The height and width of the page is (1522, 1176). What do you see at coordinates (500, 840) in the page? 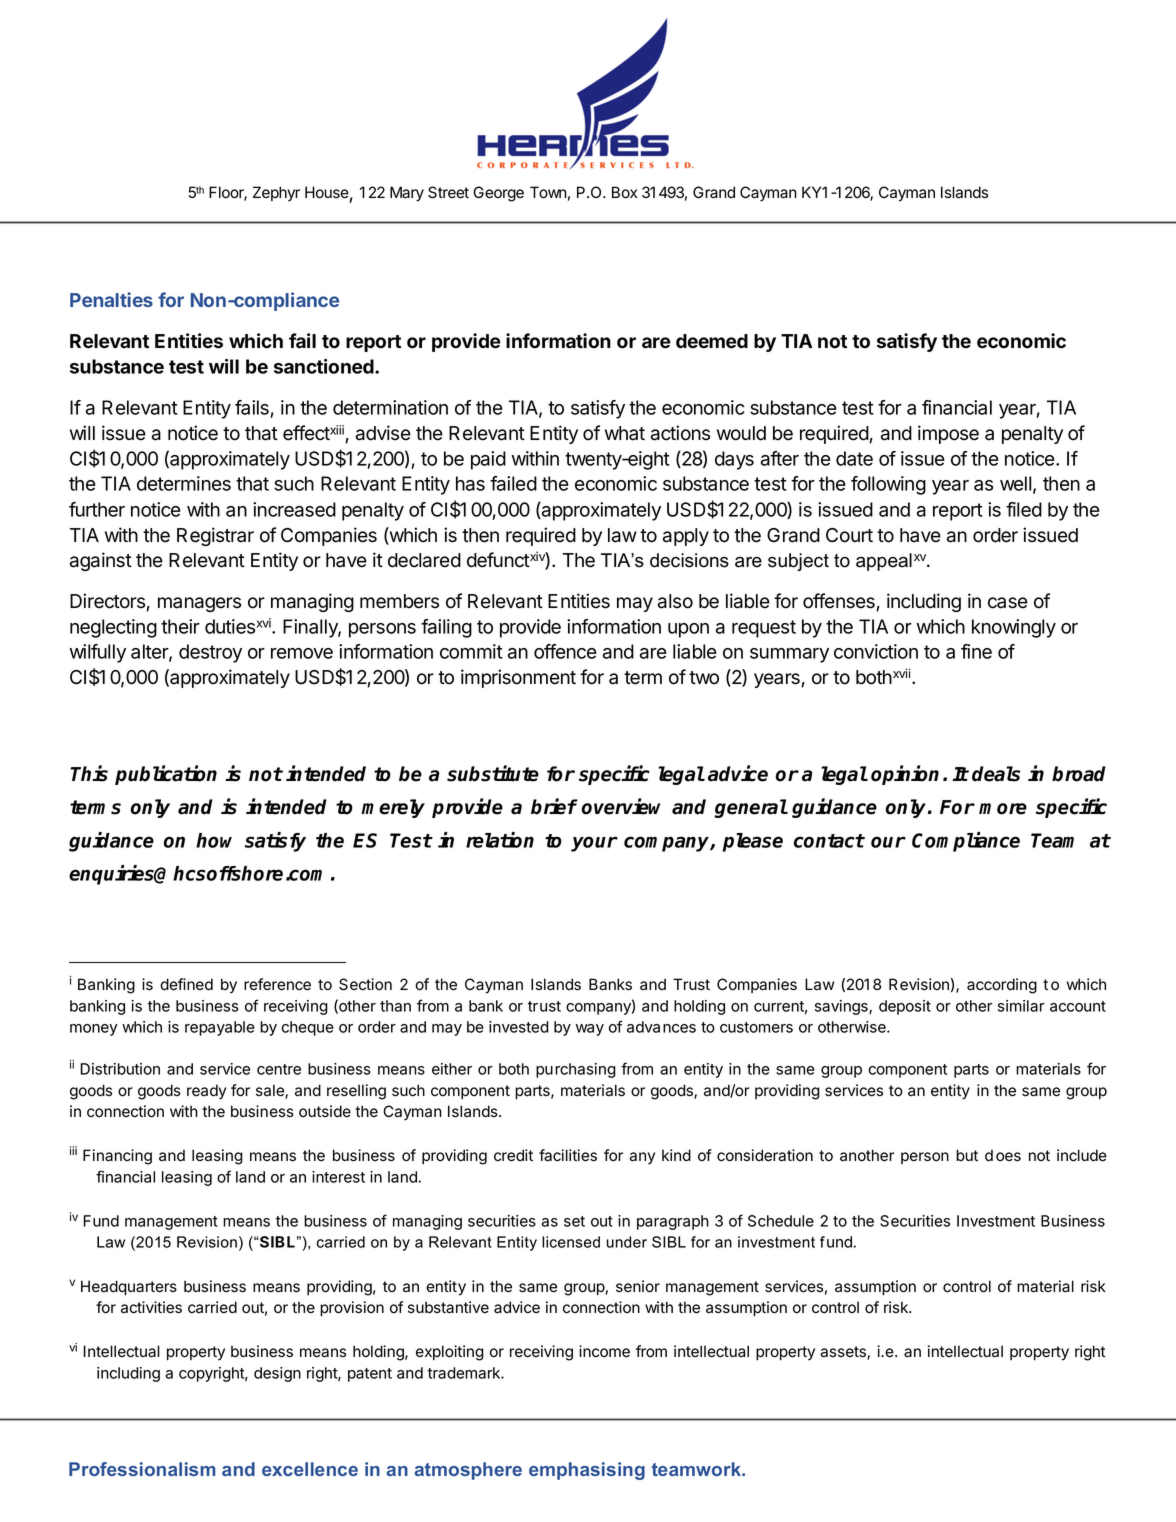
I see `relation` at bounding box center [500, 840].
